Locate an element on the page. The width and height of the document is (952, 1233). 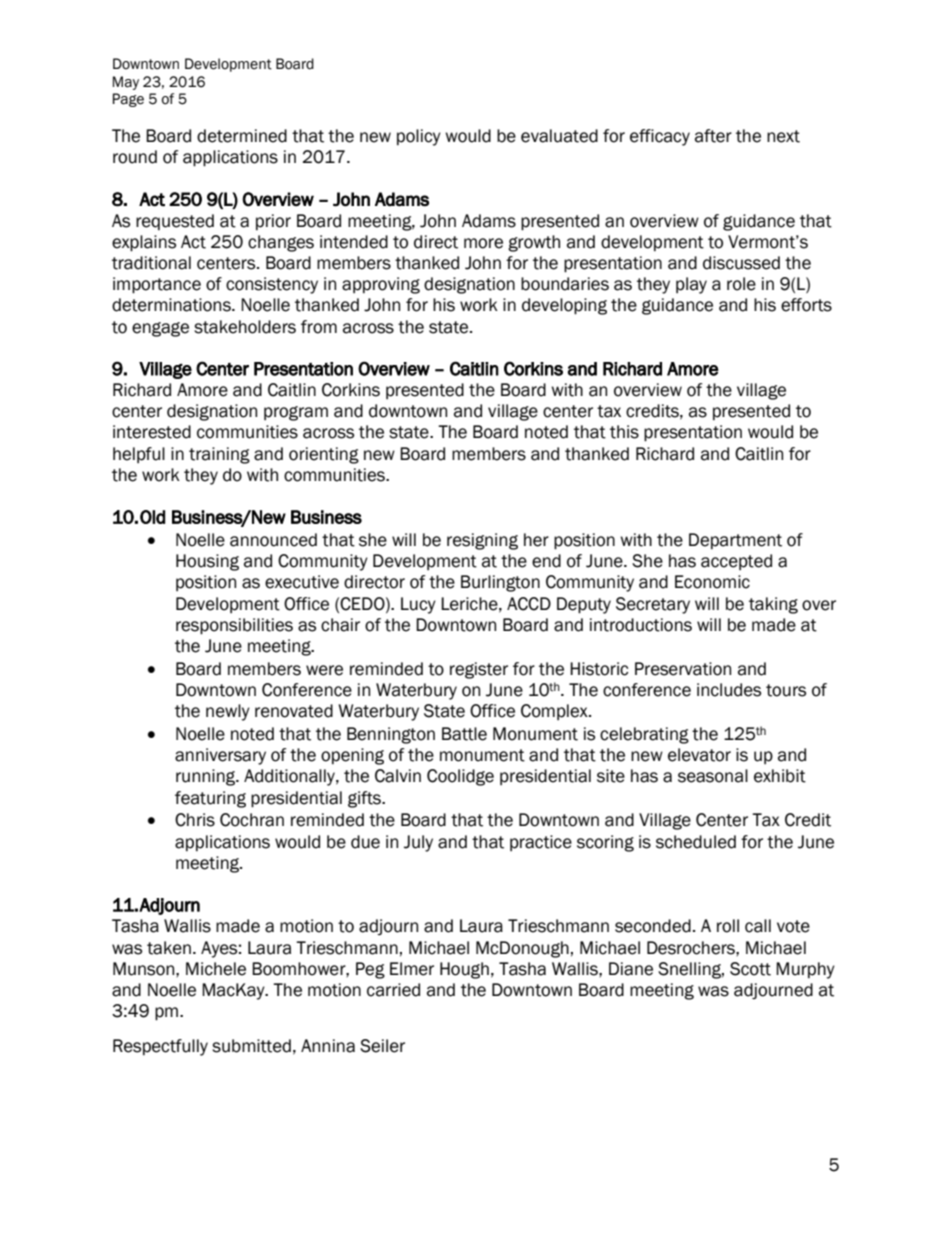
resigning is located at coordinates (482, 541).
